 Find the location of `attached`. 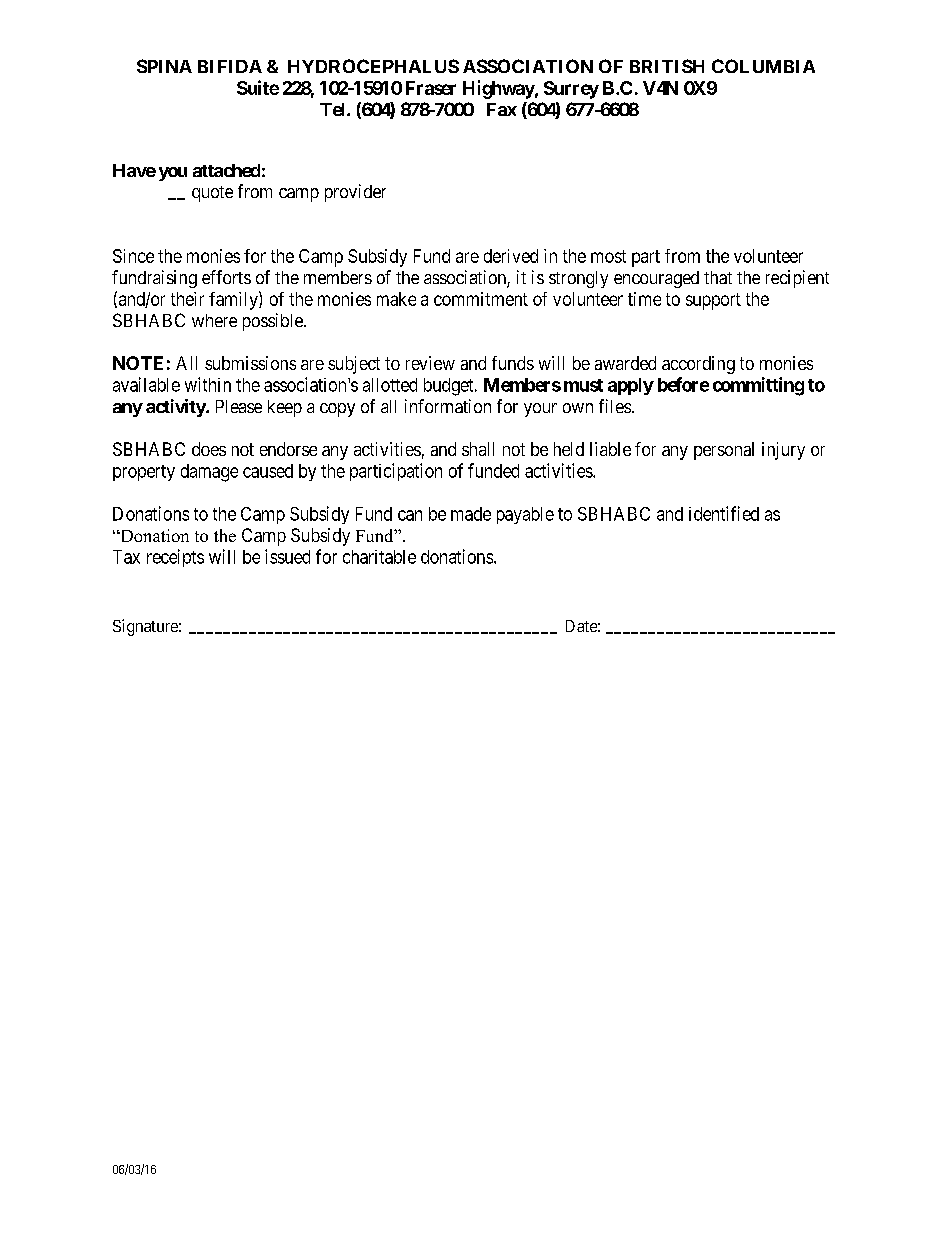

attached is located at coordinates (226, 170).
